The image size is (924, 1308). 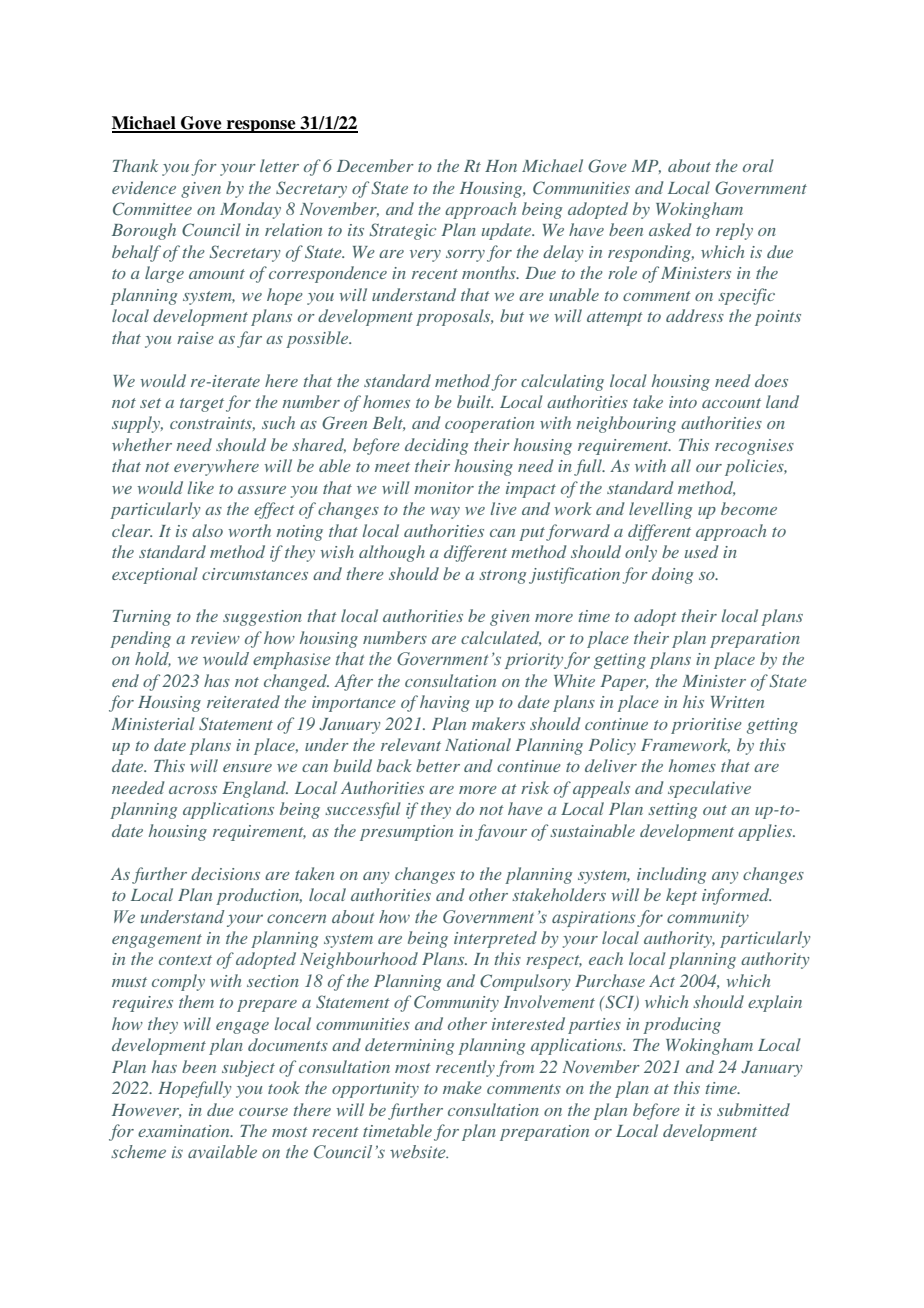 What do you see at coordinates (438, 765) in the image?
I see `better` at bounding box center [438, 765].
